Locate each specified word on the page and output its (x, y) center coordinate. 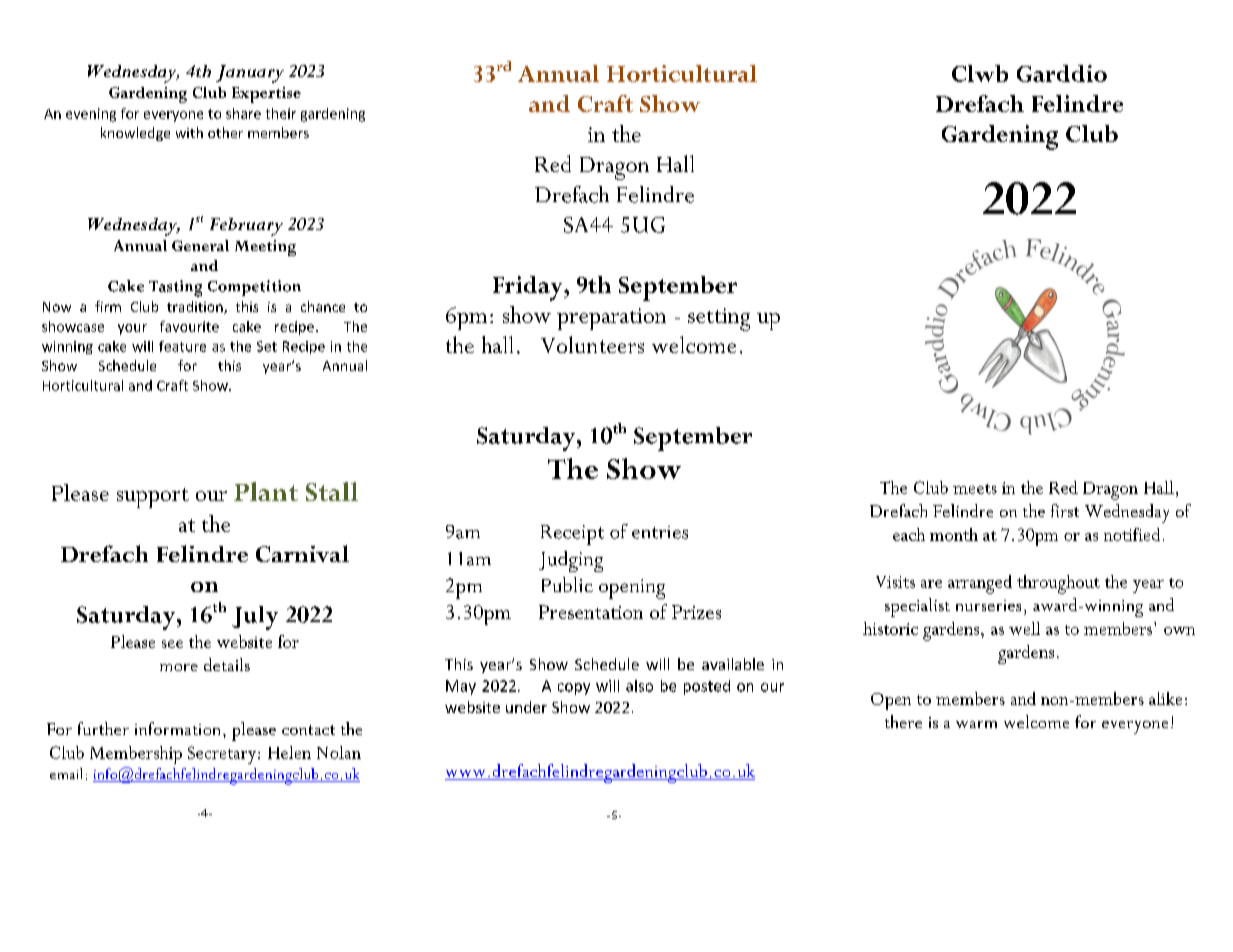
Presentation (591, 612)
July (255, 618)
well (1024, 628)
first (1065, 510)
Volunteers (592, 344)
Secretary (222, 755)
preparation (611, 319)
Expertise (266, 95)
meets (975, 489)
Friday (529, 288)
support (153, 498)
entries (660, 532)
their (281, 113)
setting (719, 319)
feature (182, 346)
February (246, 227)
